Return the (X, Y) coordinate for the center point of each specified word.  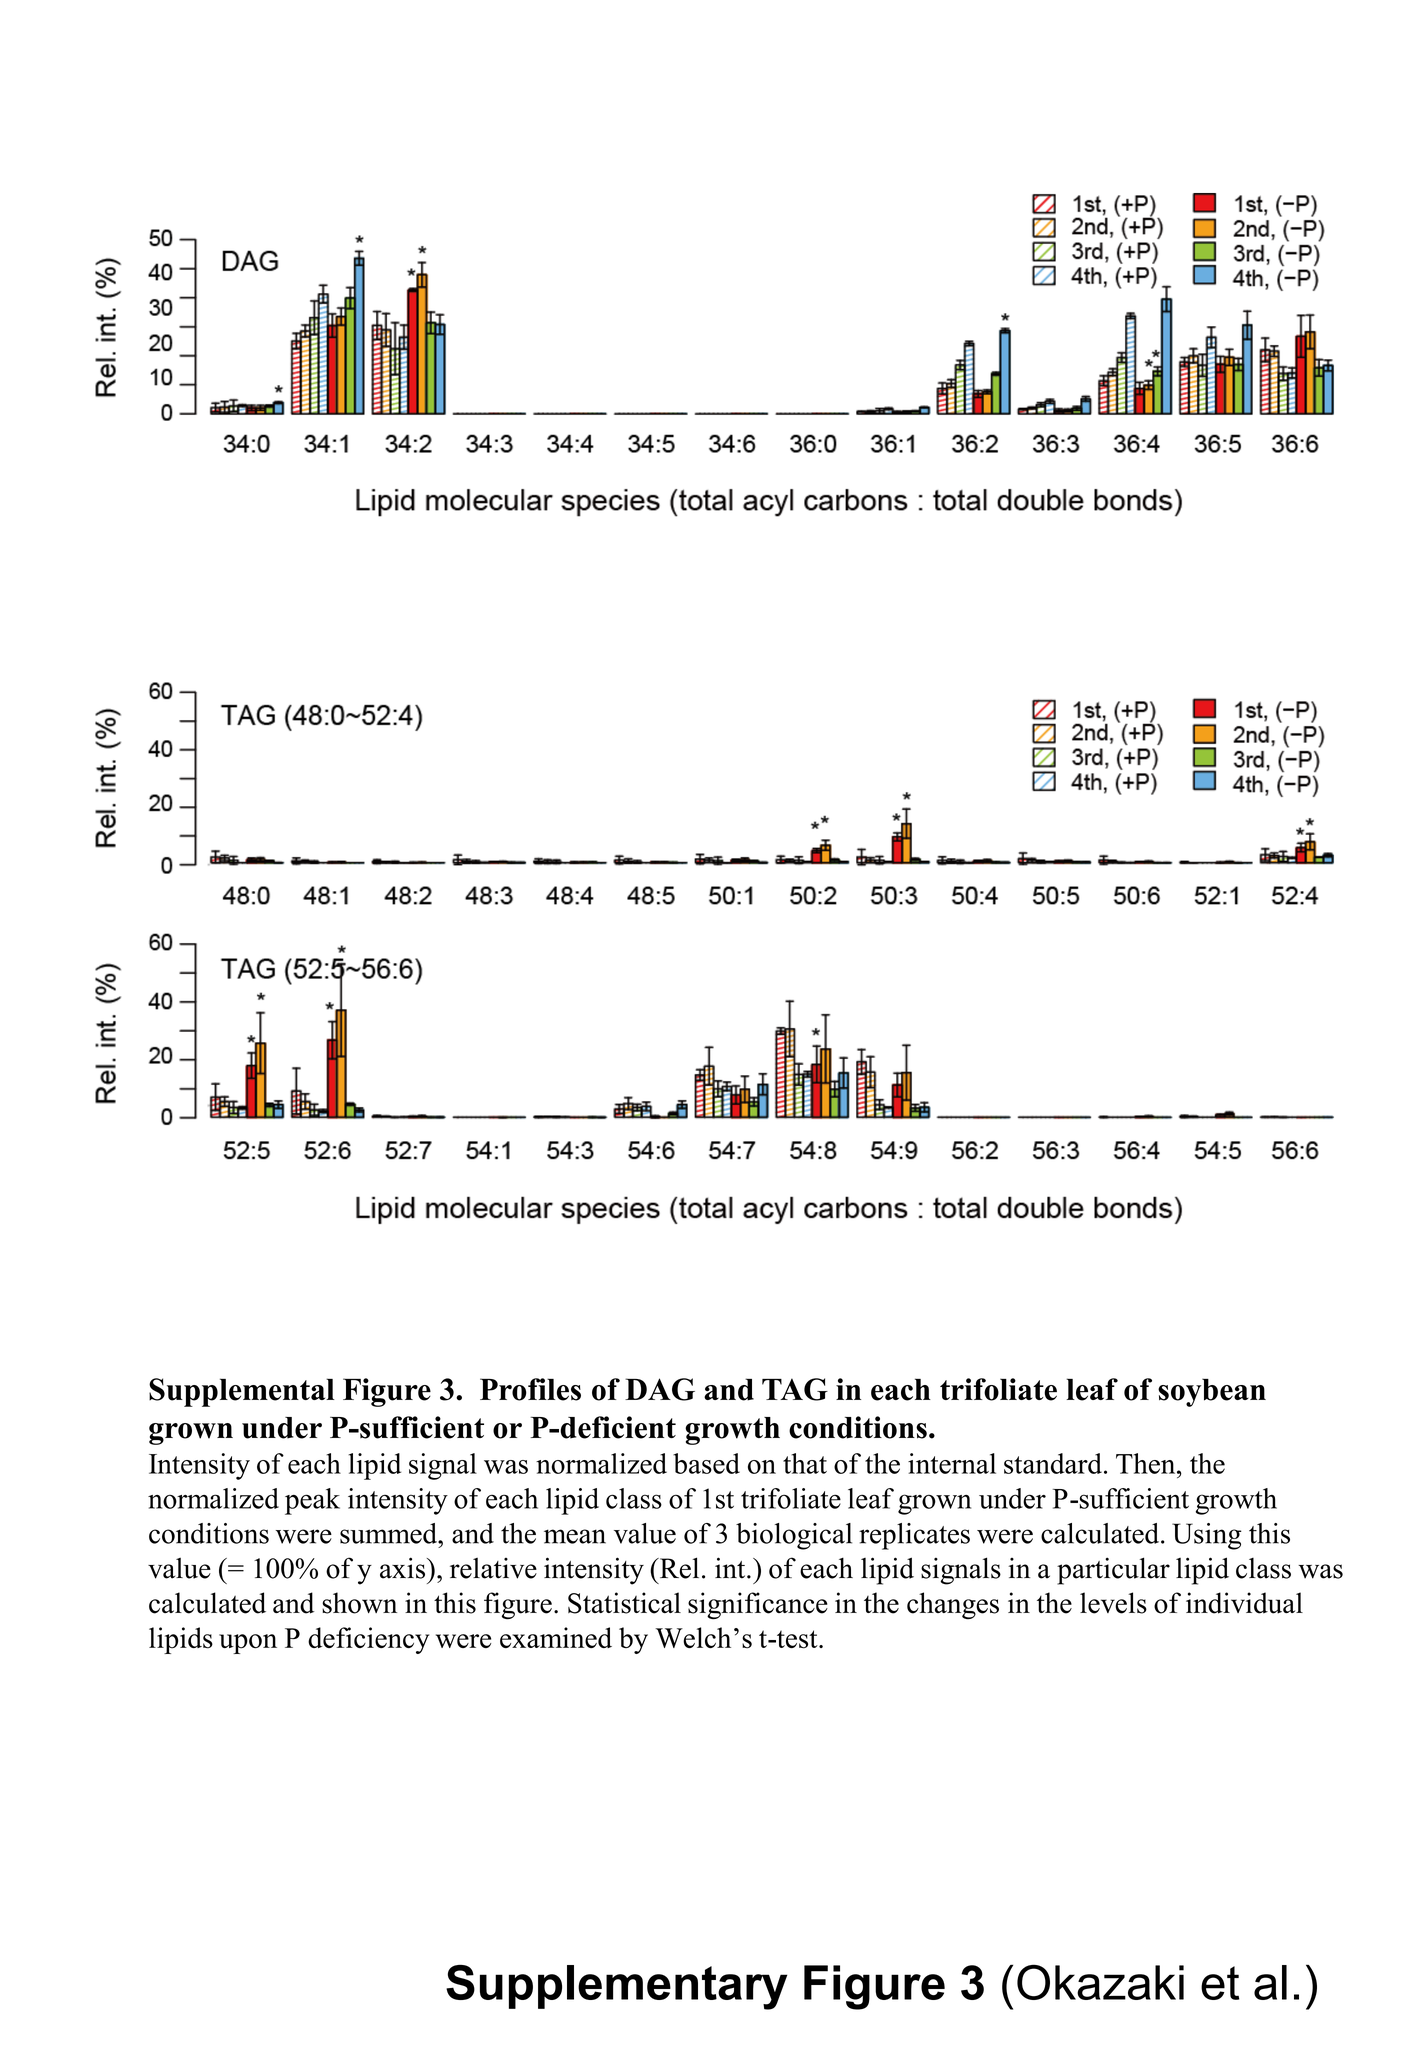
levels (1113, 1603)
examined (556, 1637)
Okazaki (1100, 1982)
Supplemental (242, 1392)
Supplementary (616, 1987)
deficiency (368, 1640)
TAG (795, 1389)
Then (1147, 1463)
